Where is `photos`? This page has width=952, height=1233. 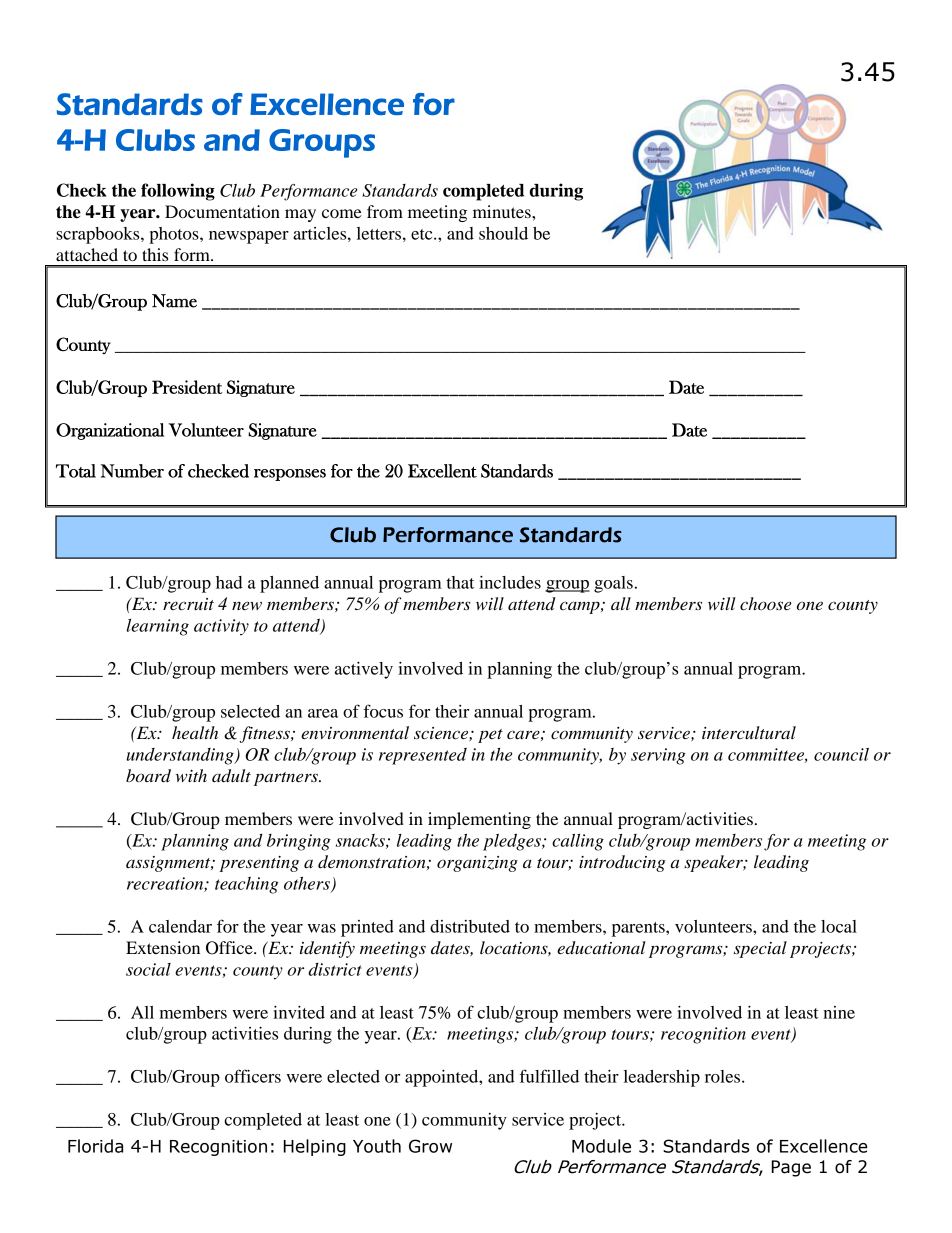
photos is located at coordinates (175, 235).
